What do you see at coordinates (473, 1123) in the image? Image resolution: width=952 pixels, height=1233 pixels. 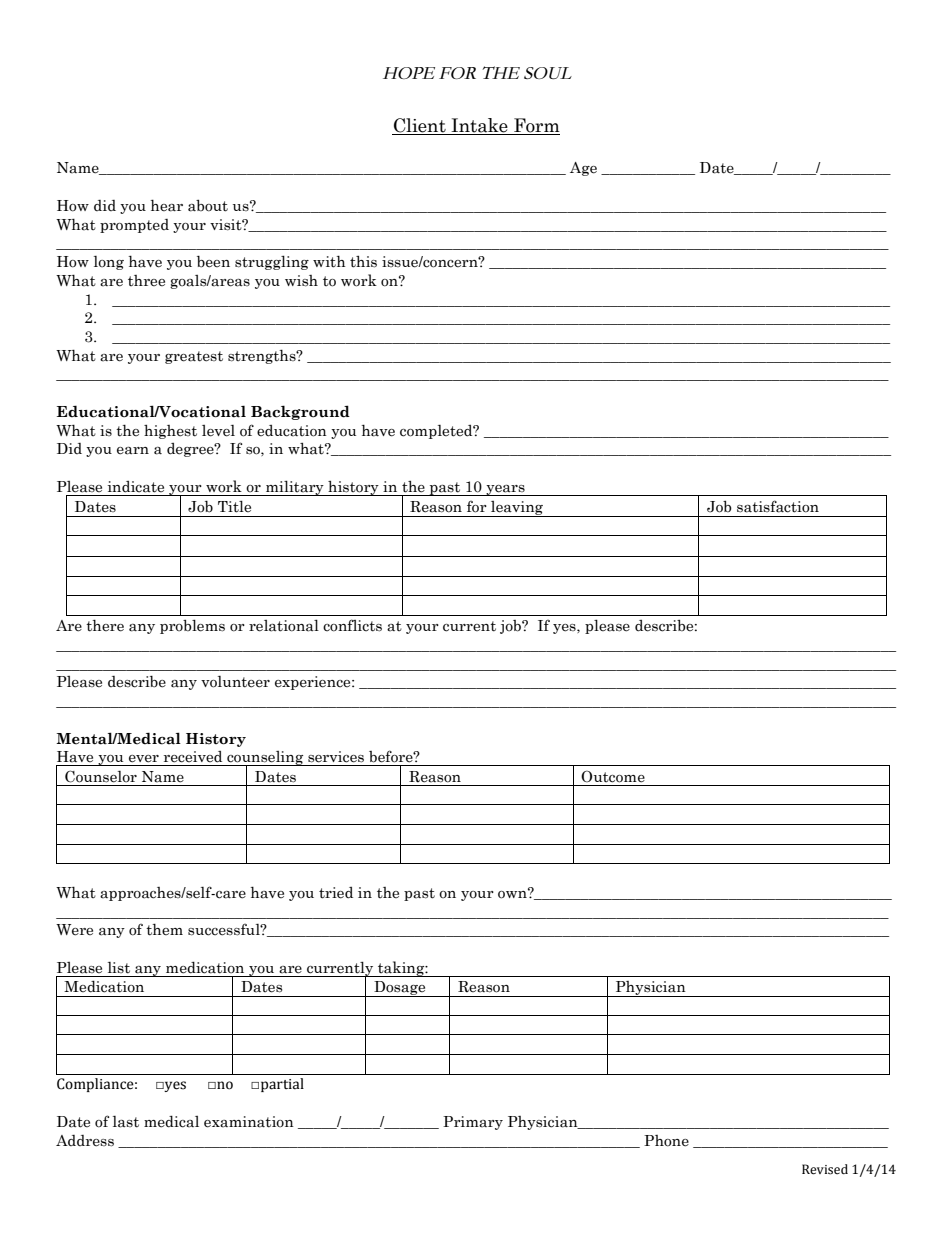 I see `Primary` at bounding box center [473, 1123].
